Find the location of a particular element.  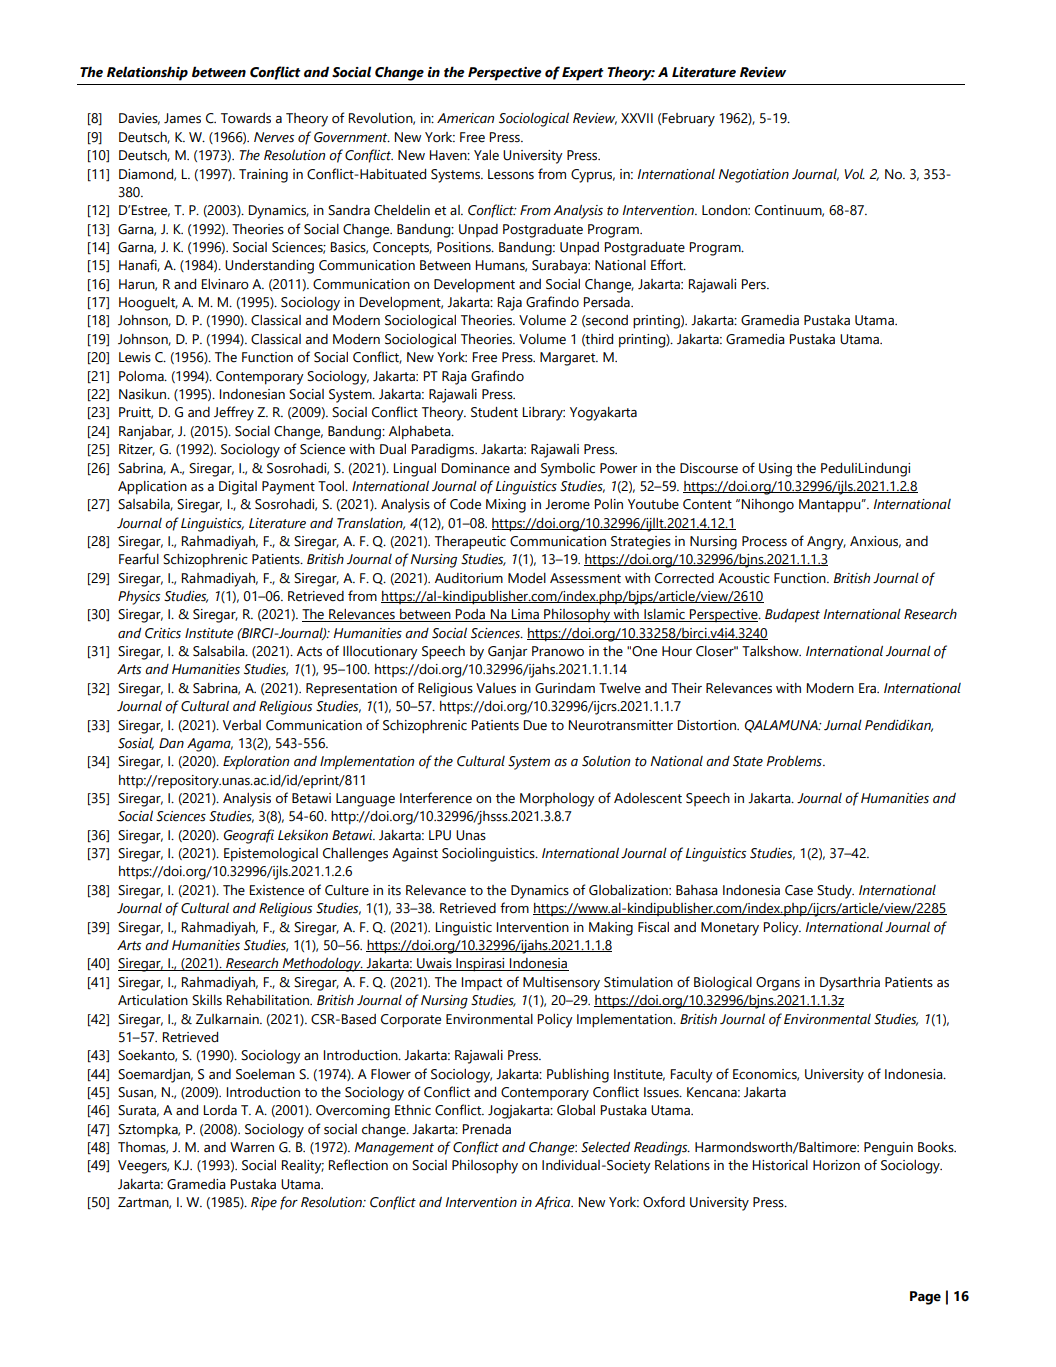

Digital is located at coordinates (238, 488).
